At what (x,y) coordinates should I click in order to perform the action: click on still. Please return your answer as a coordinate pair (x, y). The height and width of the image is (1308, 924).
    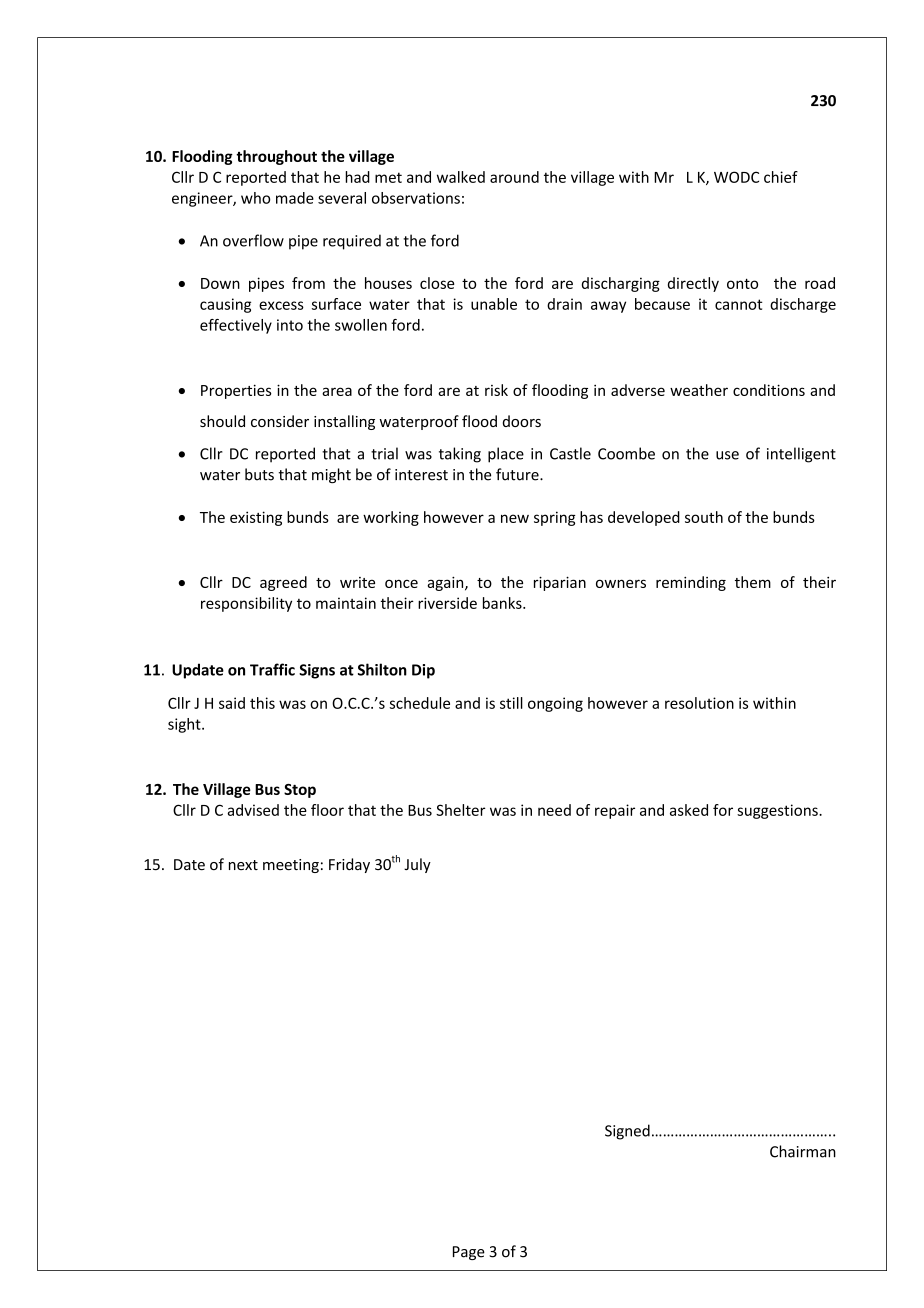
    Looking at the image, I should click on (511, 703).
